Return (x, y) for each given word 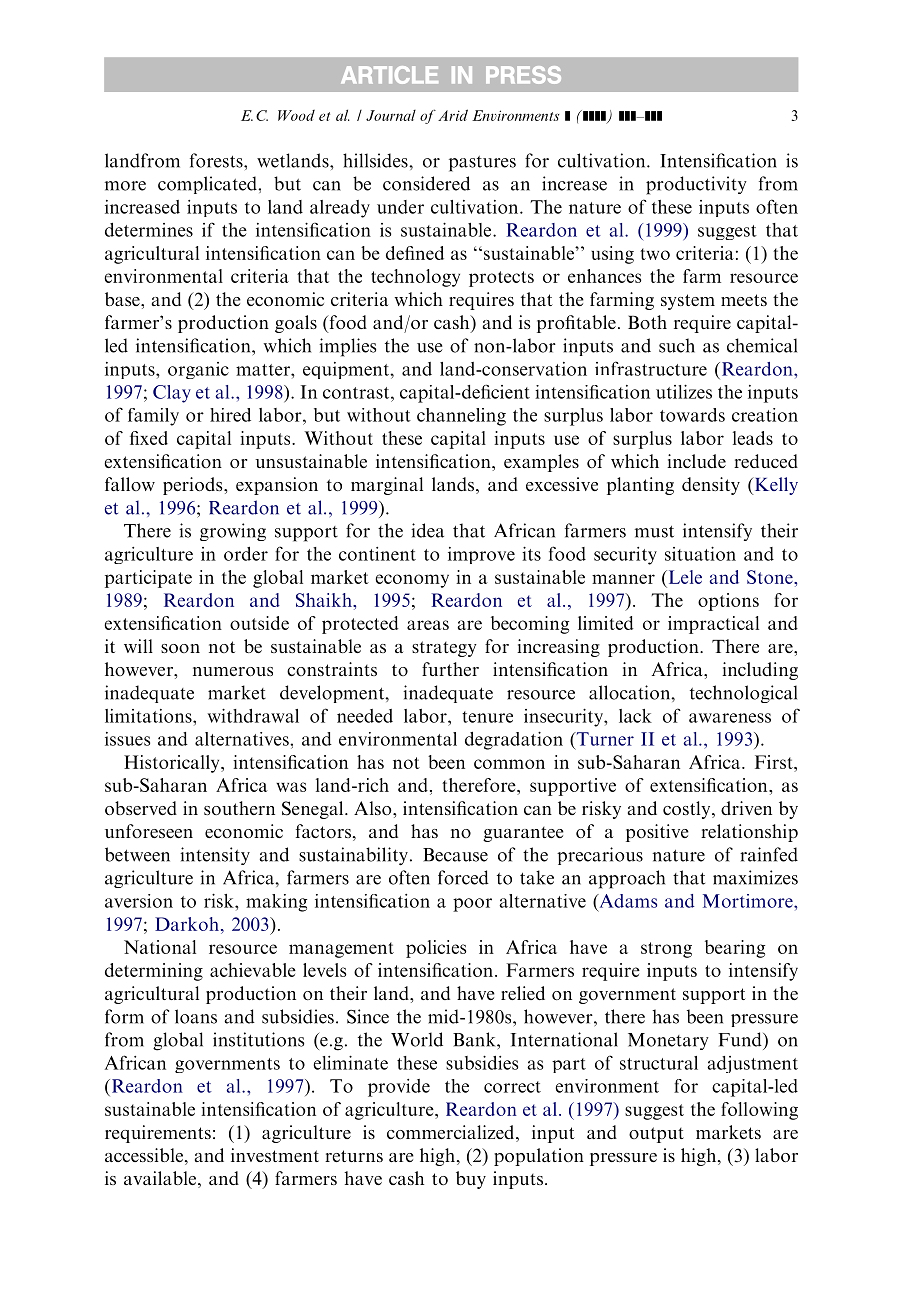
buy (471, 1180)
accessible (144, 1155)
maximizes (755, 877)
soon (180, 648)
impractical (713, 625)
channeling (461, 417)
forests (217, 160)
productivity (696, 185)
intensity (215, 856)
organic (198, 370)
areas (428, 625)
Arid (453, 115)
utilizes (684, 391)
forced (463, 877)
